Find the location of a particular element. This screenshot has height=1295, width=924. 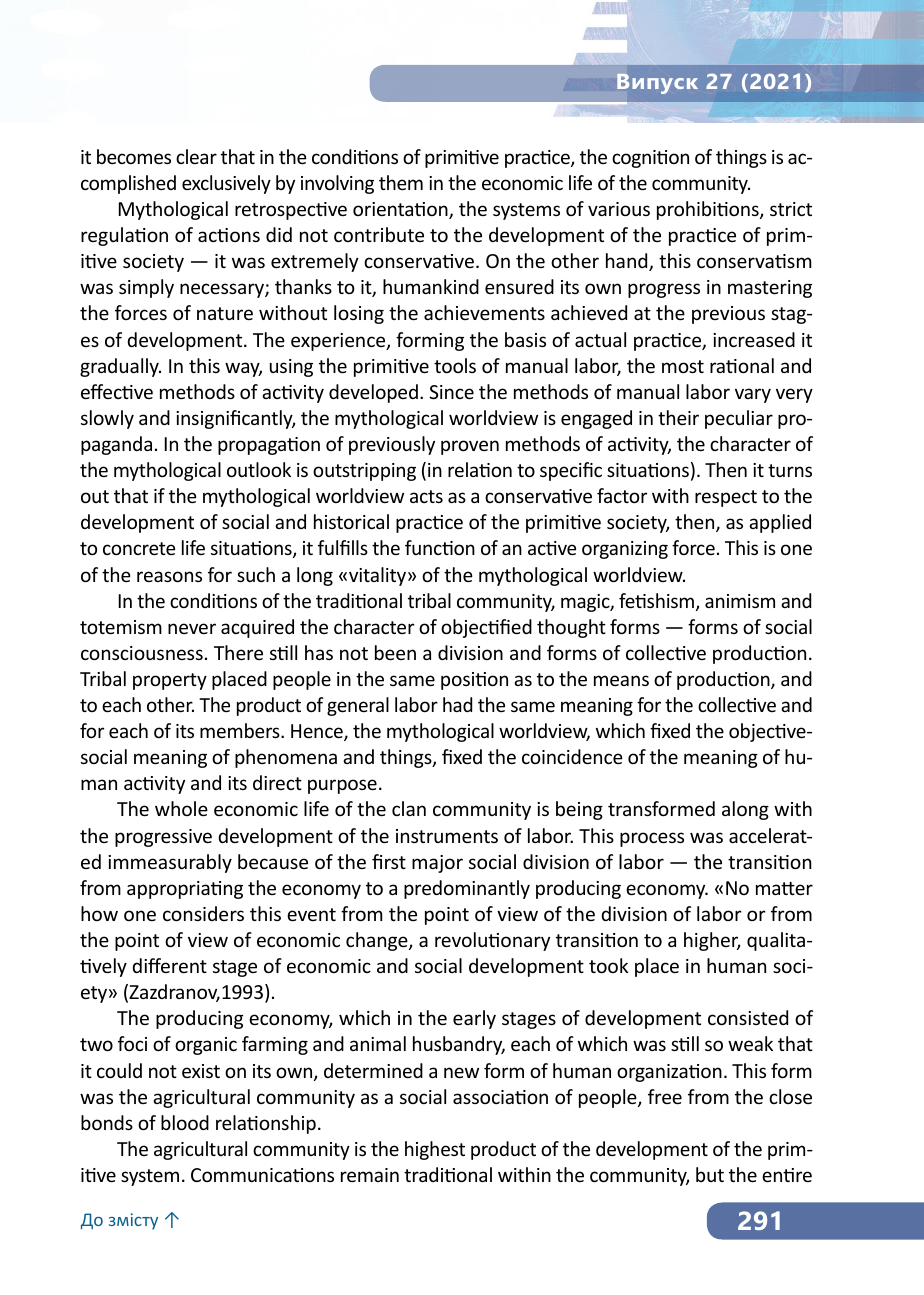

clear is located at coordinates (196, 156).
